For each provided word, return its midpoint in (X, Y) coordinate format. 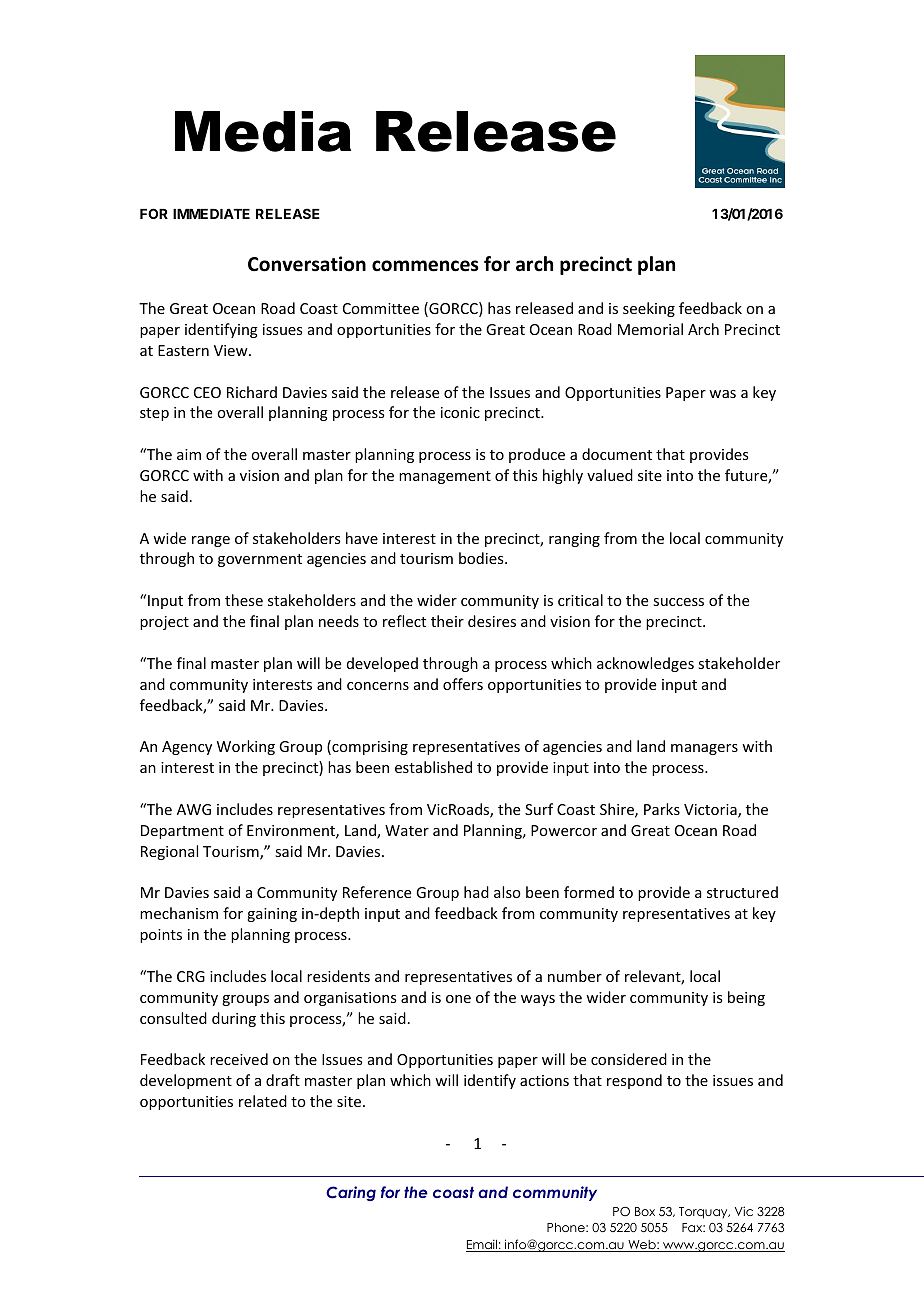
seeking (649, 309)
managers (704, 749)
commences (425, 266)
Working (246, 747)
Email (482, 1245)
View (232, 350)
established (433, 767)
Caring (351, 1193)
